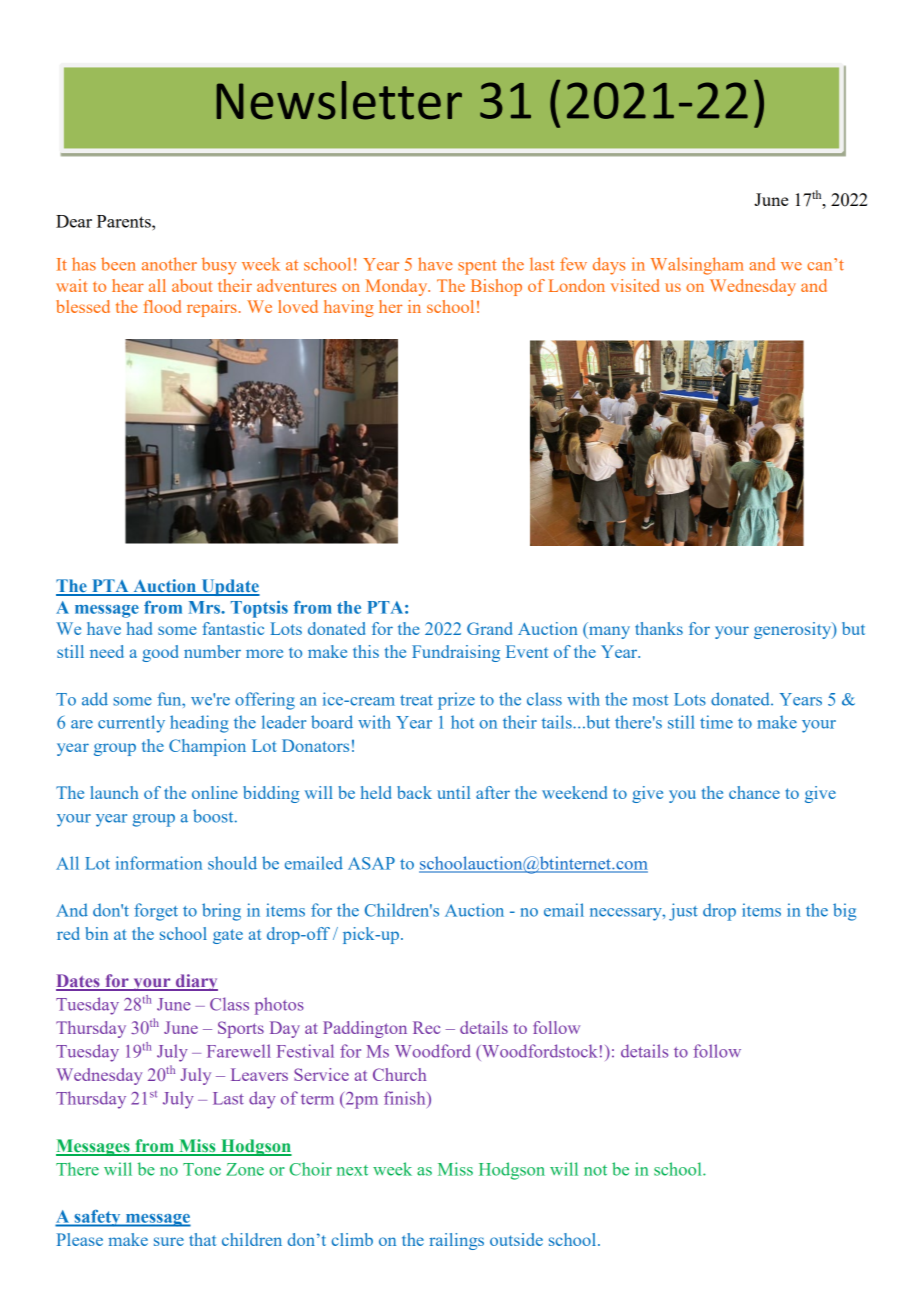 This screenshot has width=924, height=1308. Describe the element at coordinates (453, 792) in the screenshot. I see `until` at that location.
